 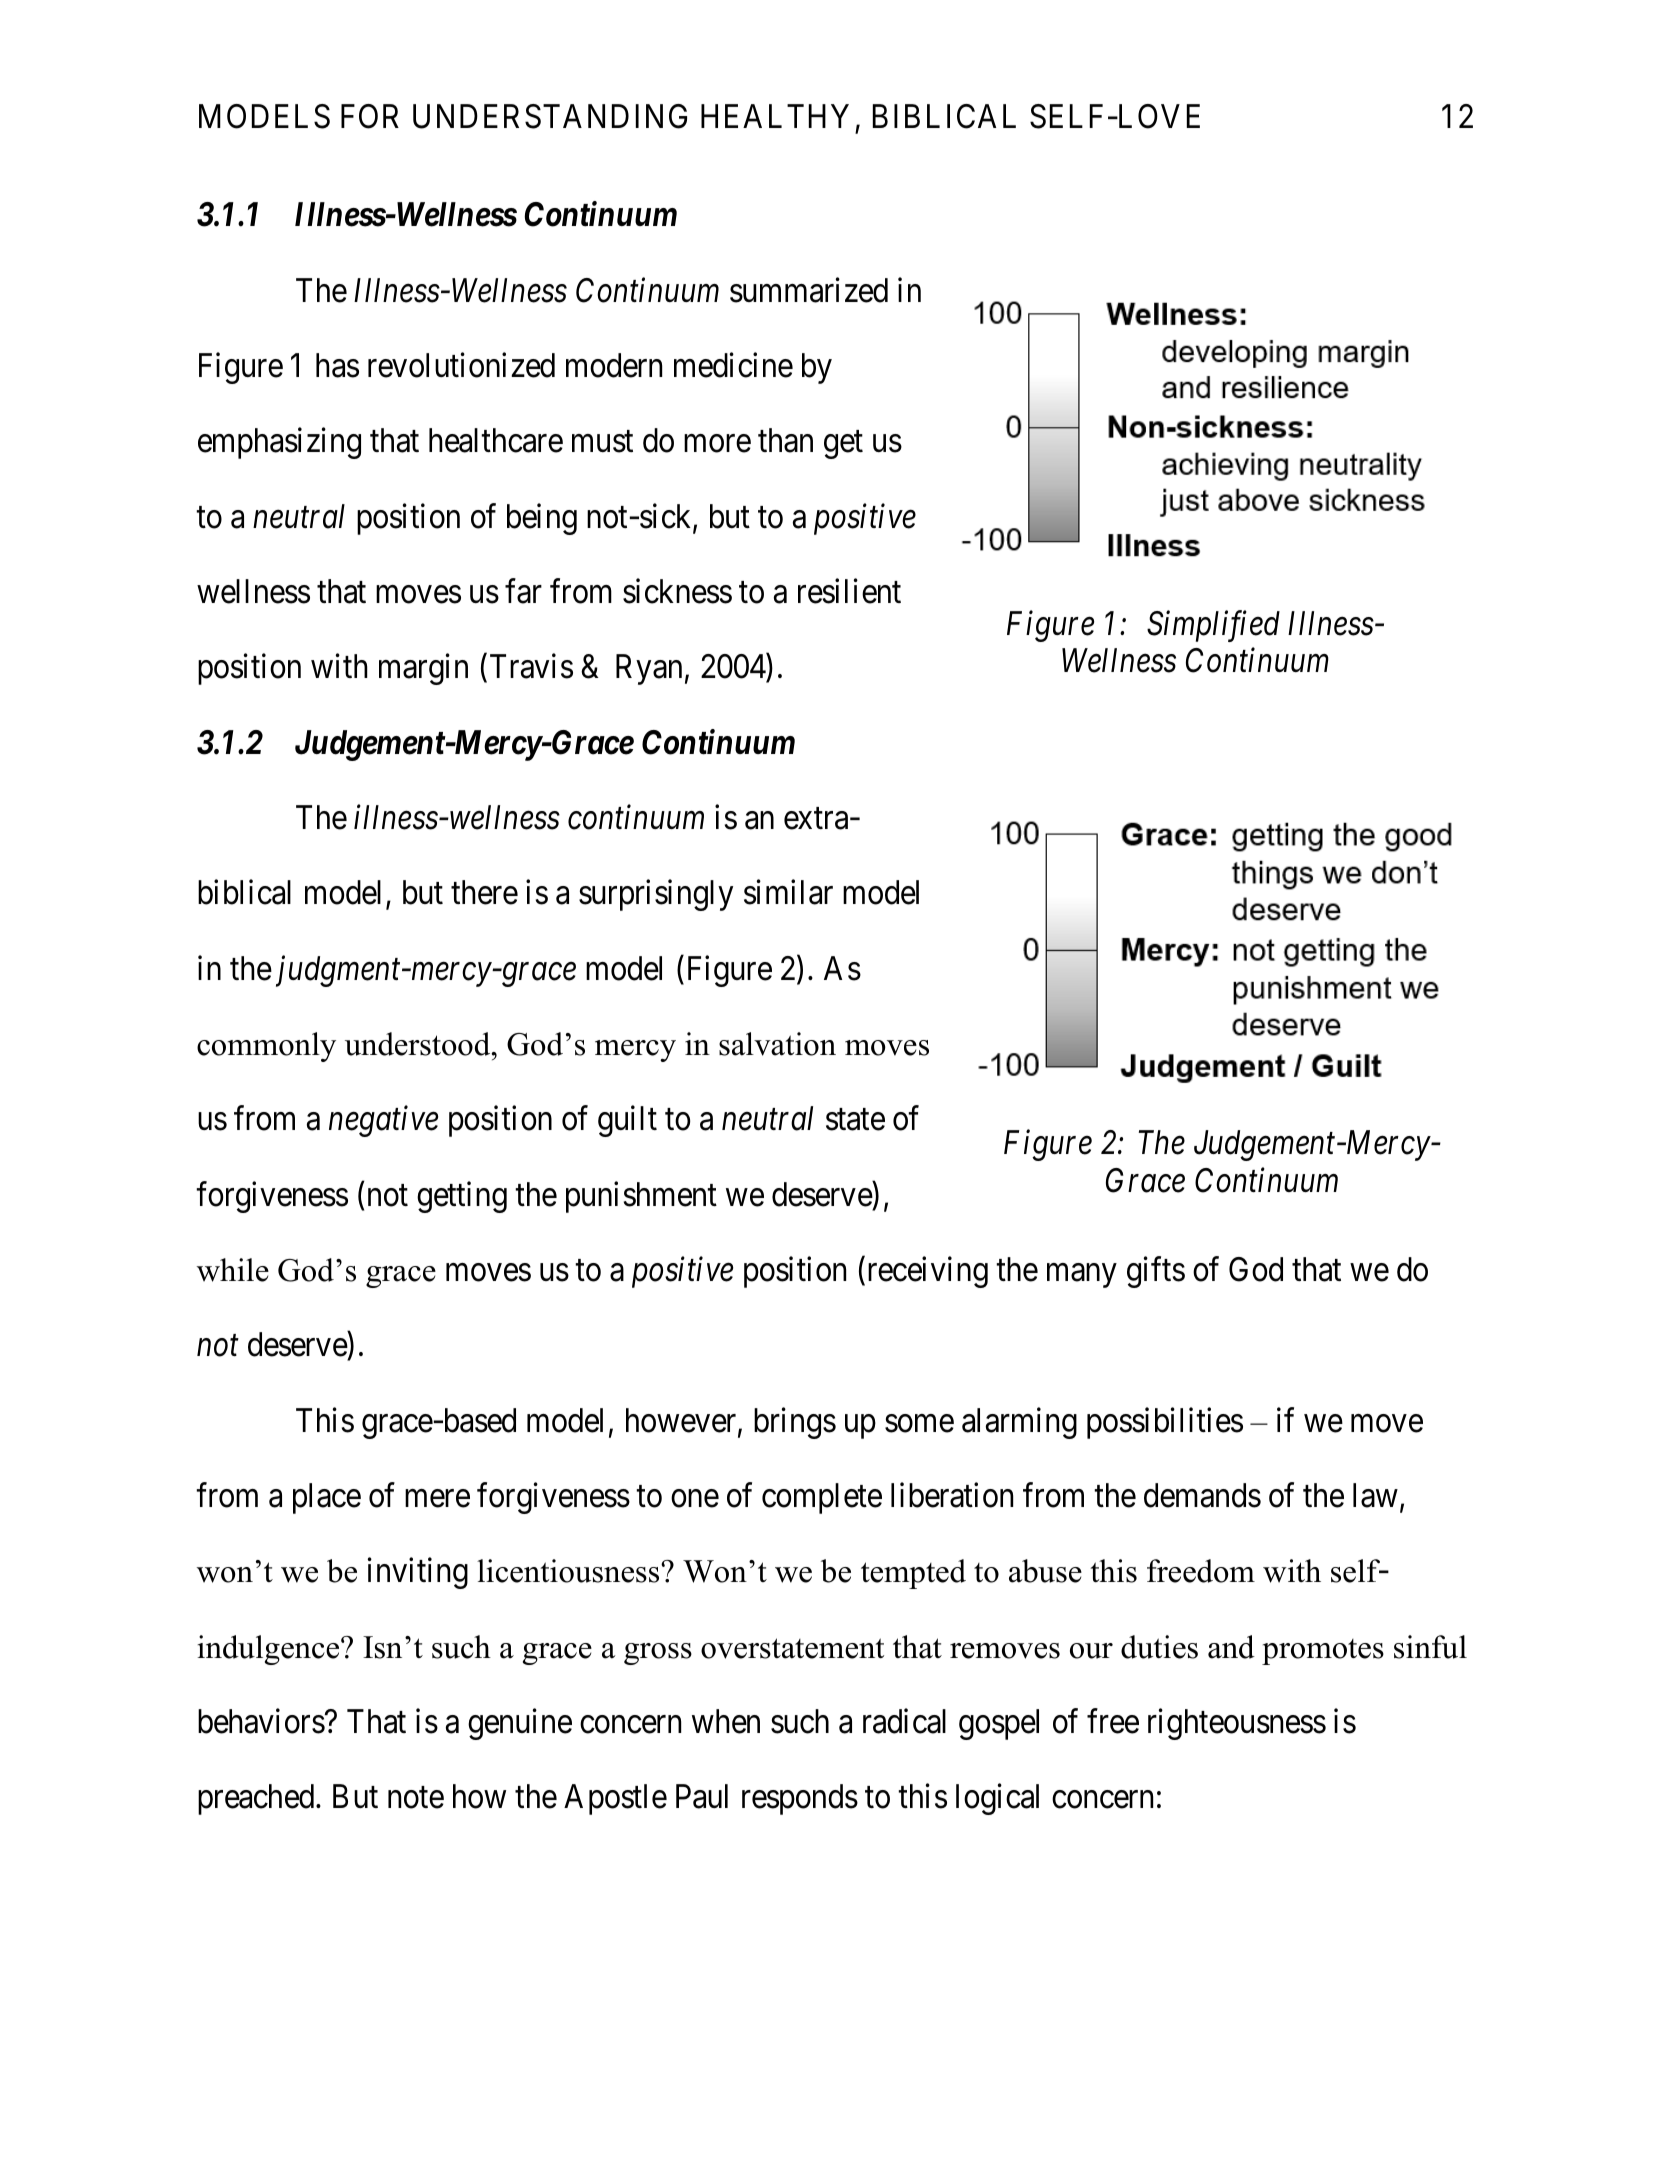 What do you see at coordinates (416, 1798) in the screenshot?
I see `note` at bounding box center [416, 1798].
